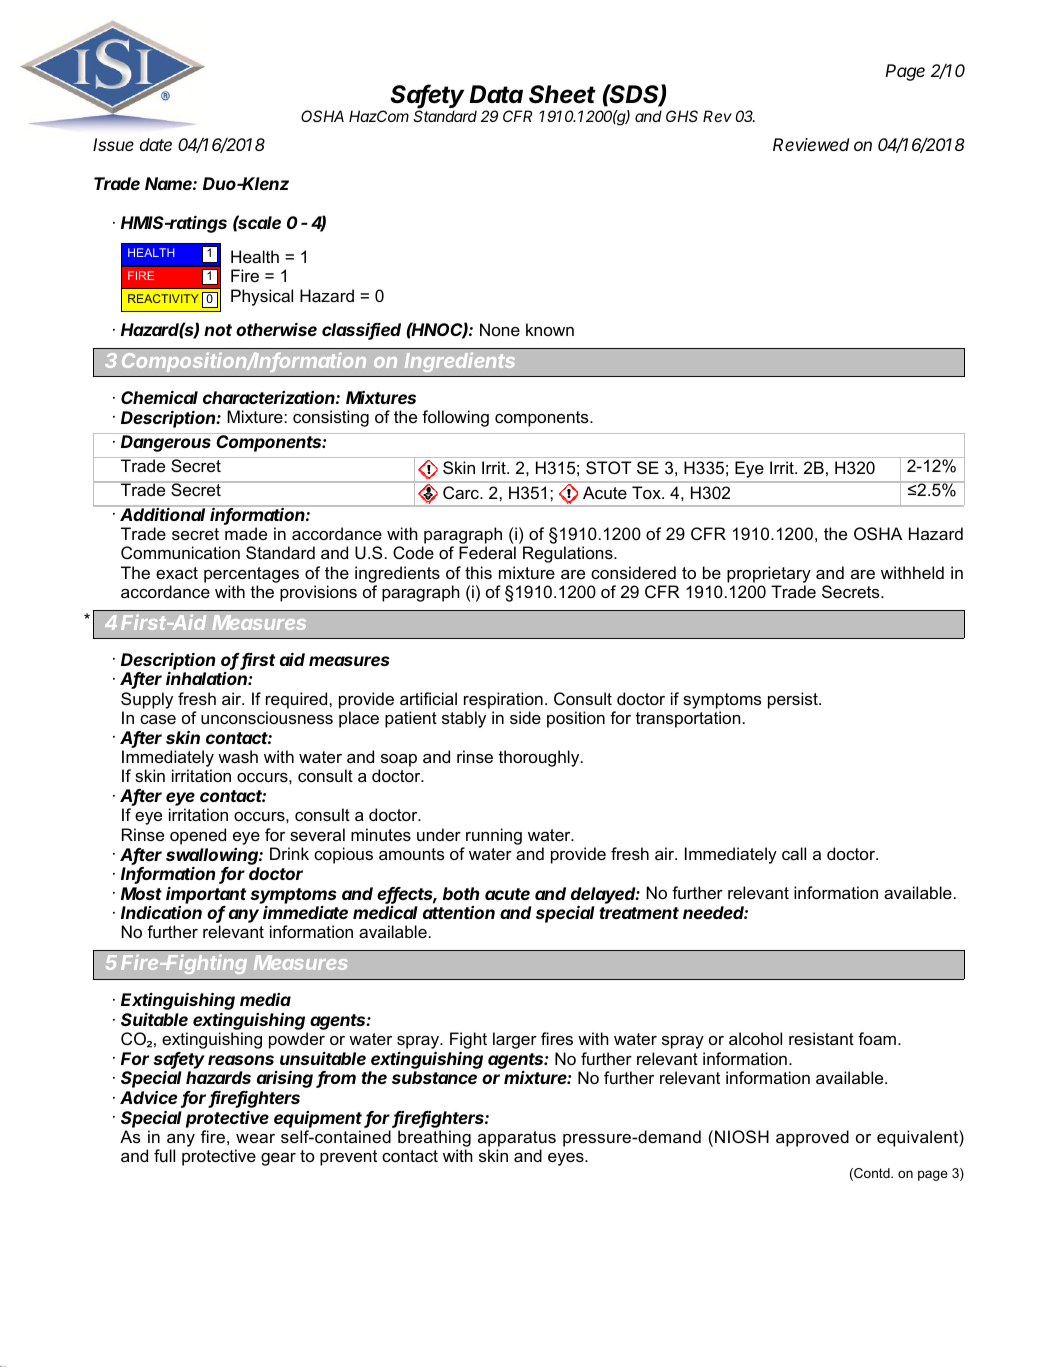 The width and height of the screenshot is (1057, 1368). What do you see at coordinates (496, 94) in the screenshot?
I see `Data` at bounding box center [496, 94].
